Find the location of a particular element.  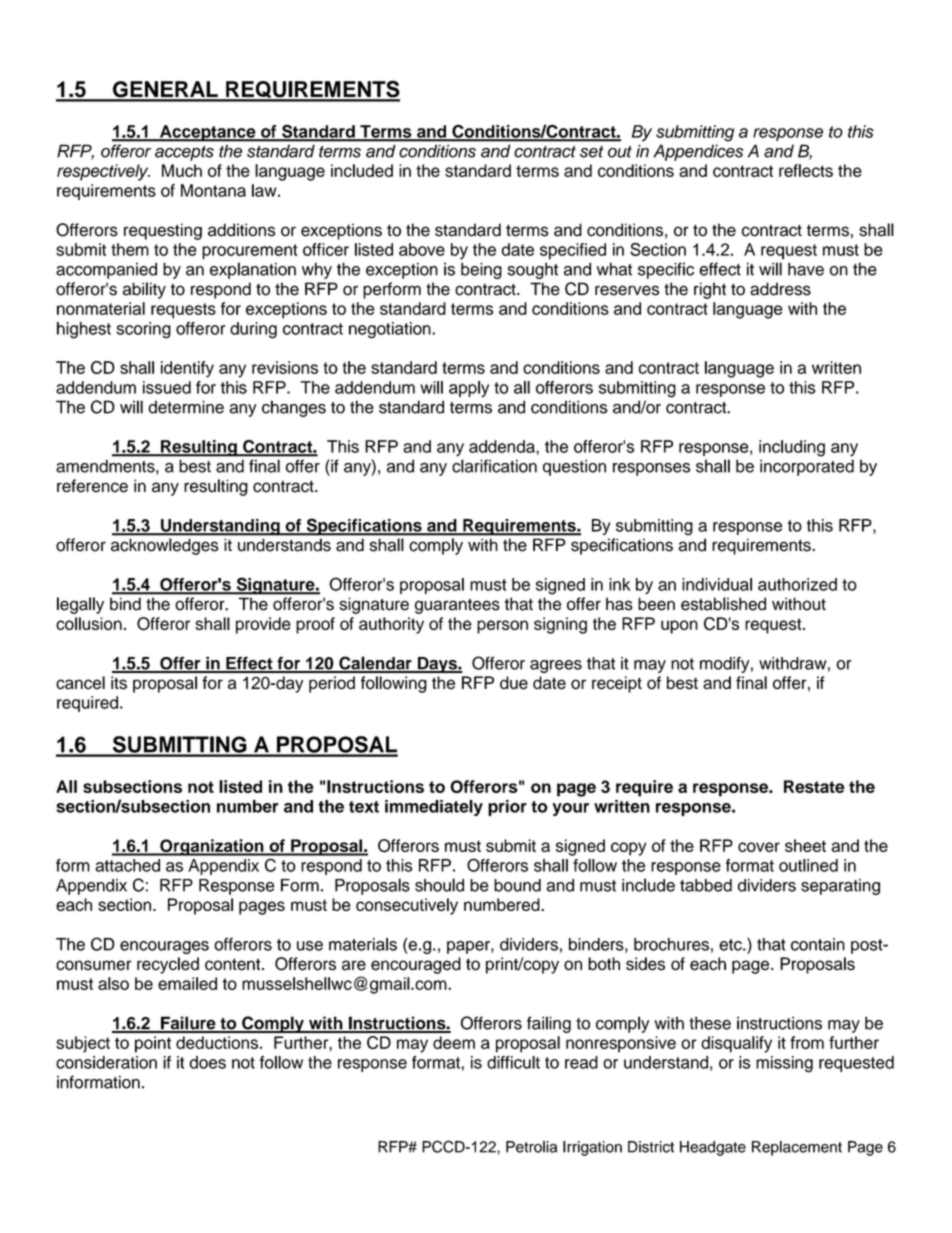

guarantees is located at coordinates (457, 606).
